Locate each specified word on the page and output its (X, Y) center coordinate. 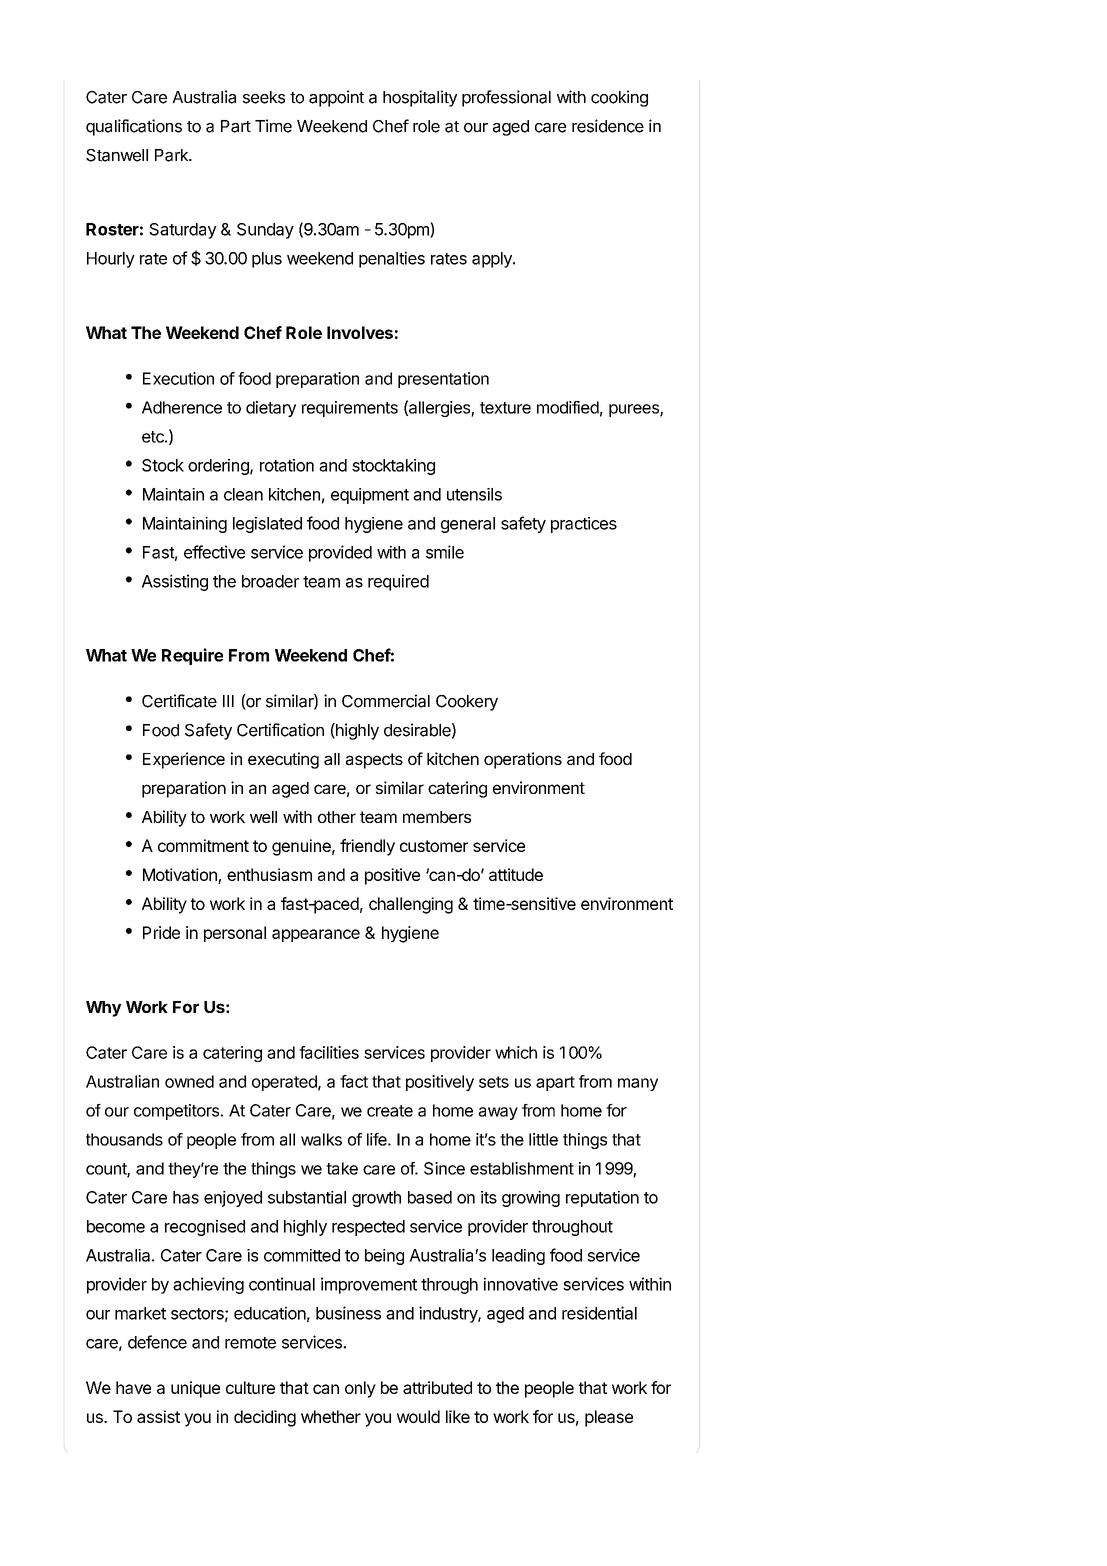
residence (608, 126)
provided (340, 553)
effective (214, 552)
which (516, 1052)
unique (195, 1389)
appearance (316, 935)
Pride (161, 932)
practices (584, 525)
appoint (336, 98)
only (360, 1389)
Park (172, 155)
